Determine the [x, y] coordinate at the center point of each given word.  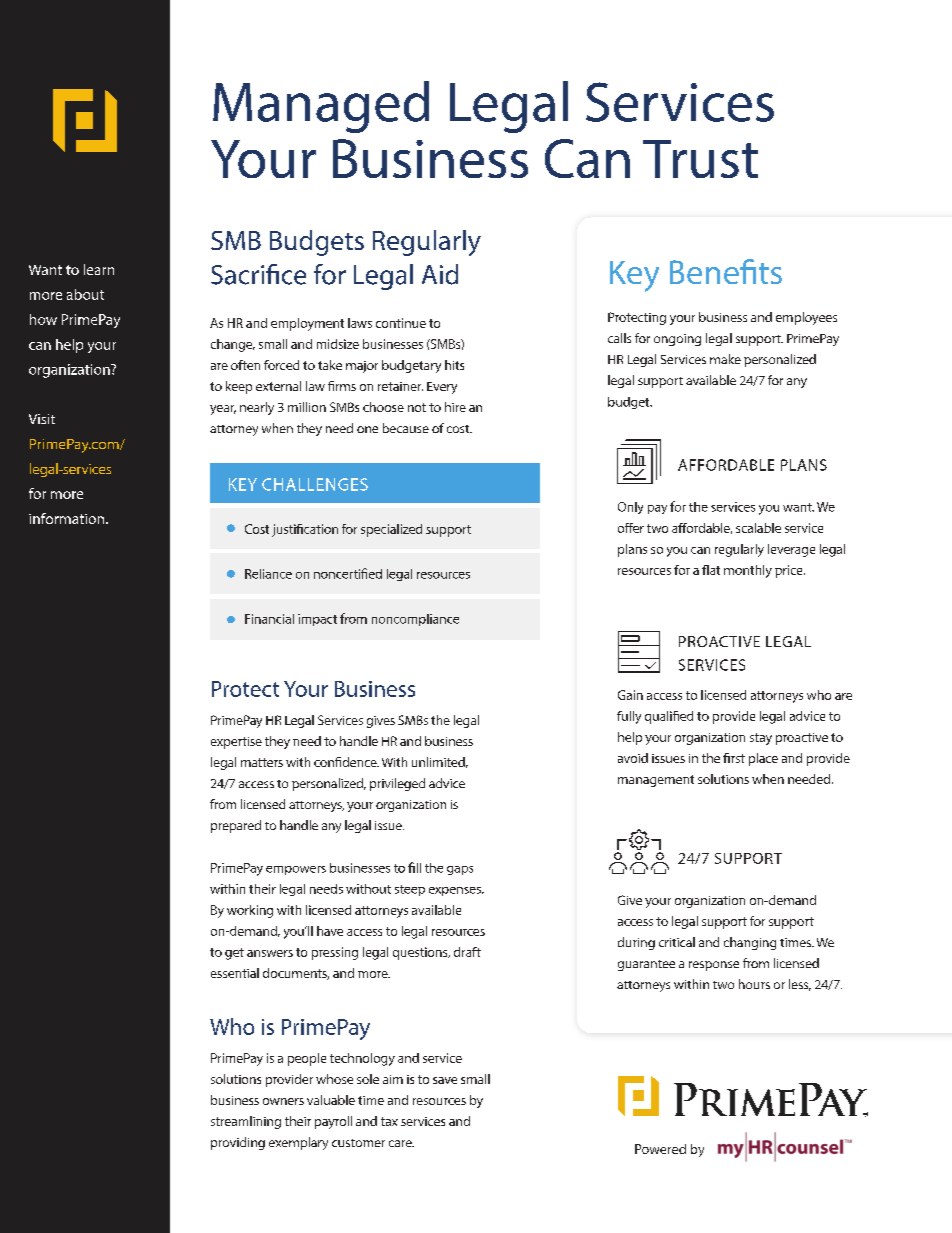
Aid [440, 274]
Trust [700, 159]
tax [389, 1121]
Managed [321, 107]
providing [238, 1143]
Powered [660, 1149]
